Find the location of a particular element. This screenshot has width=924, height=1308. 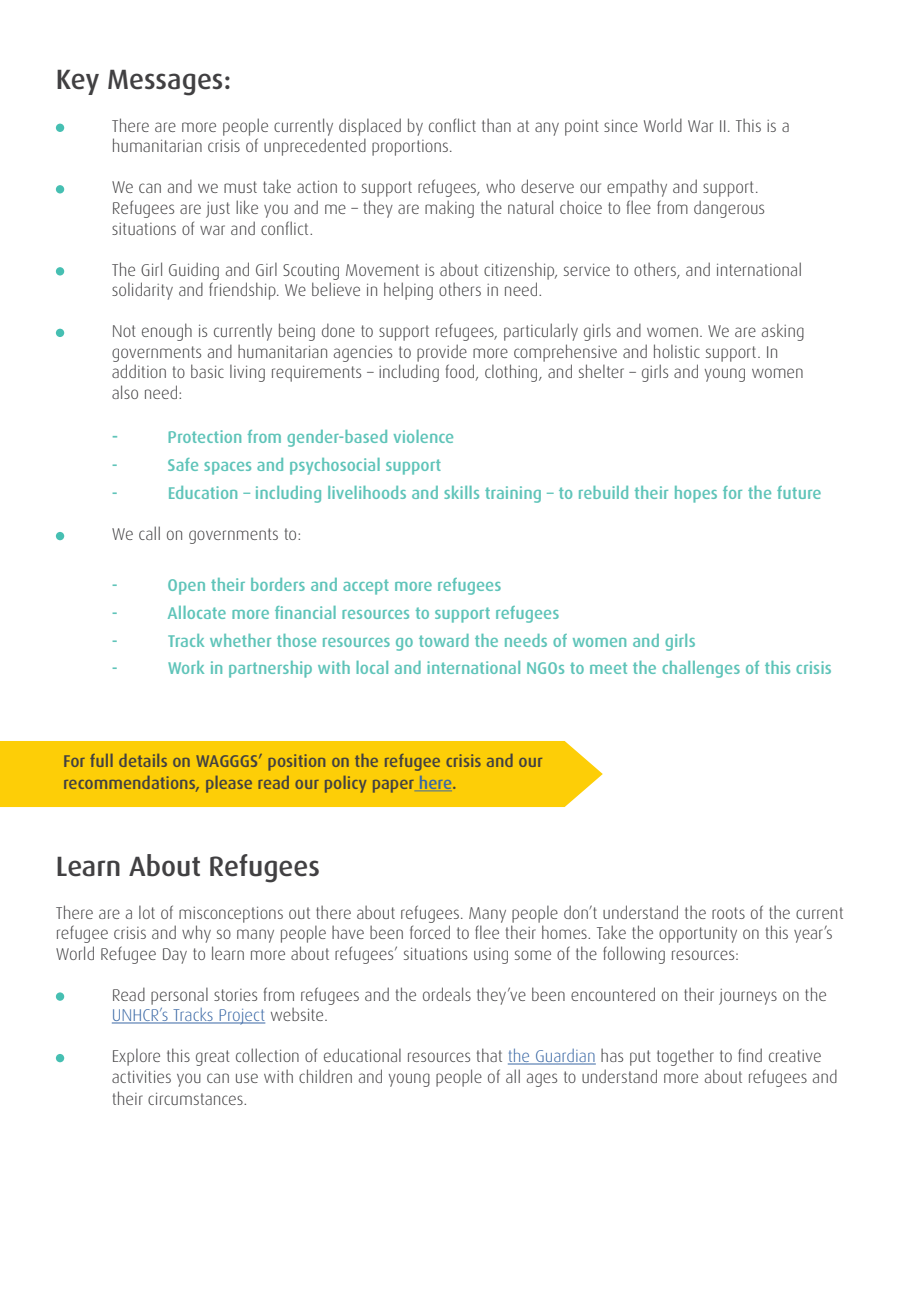

holistic is located at coordinates (677, 351).
